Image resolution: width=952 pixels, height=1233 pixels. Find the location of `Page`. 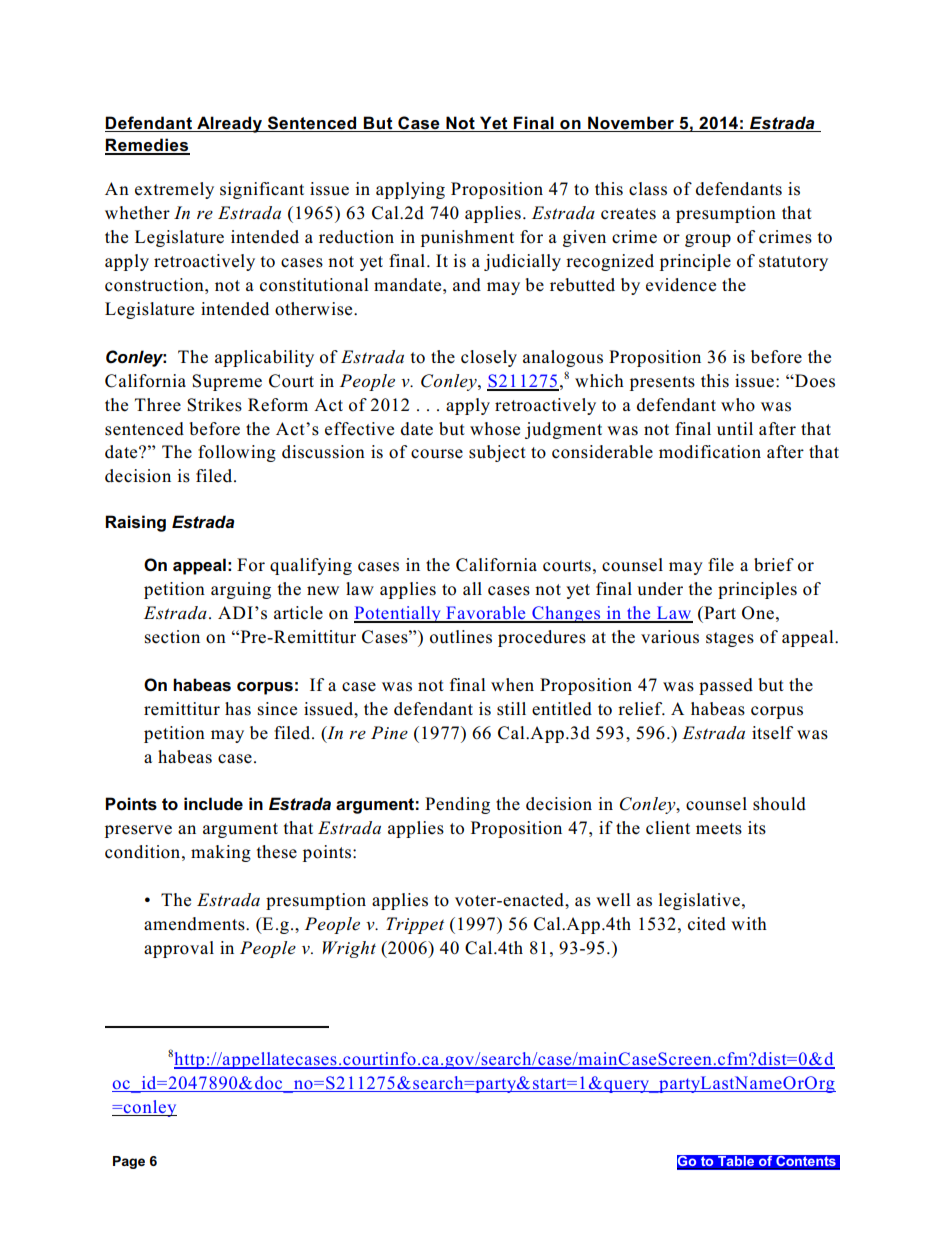

Page is located at coordinates (129, 1162).
